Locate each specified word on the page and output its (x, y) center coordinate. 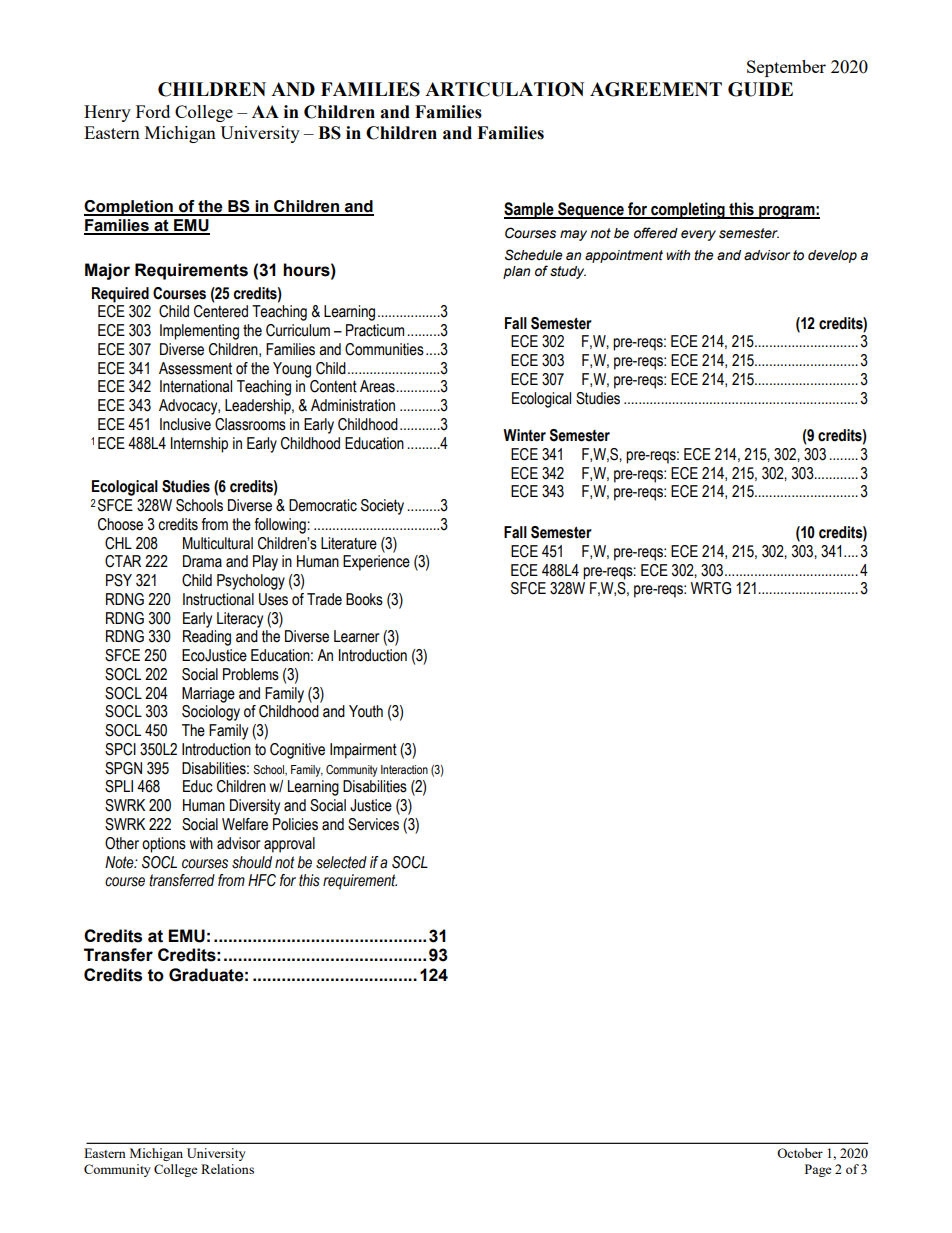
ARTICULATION (504, 89)
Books (364, 599)
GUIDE (760, 89)
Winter (524, 435)
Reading (207, 638)
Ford (153, 111)
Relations (227, 1169)
